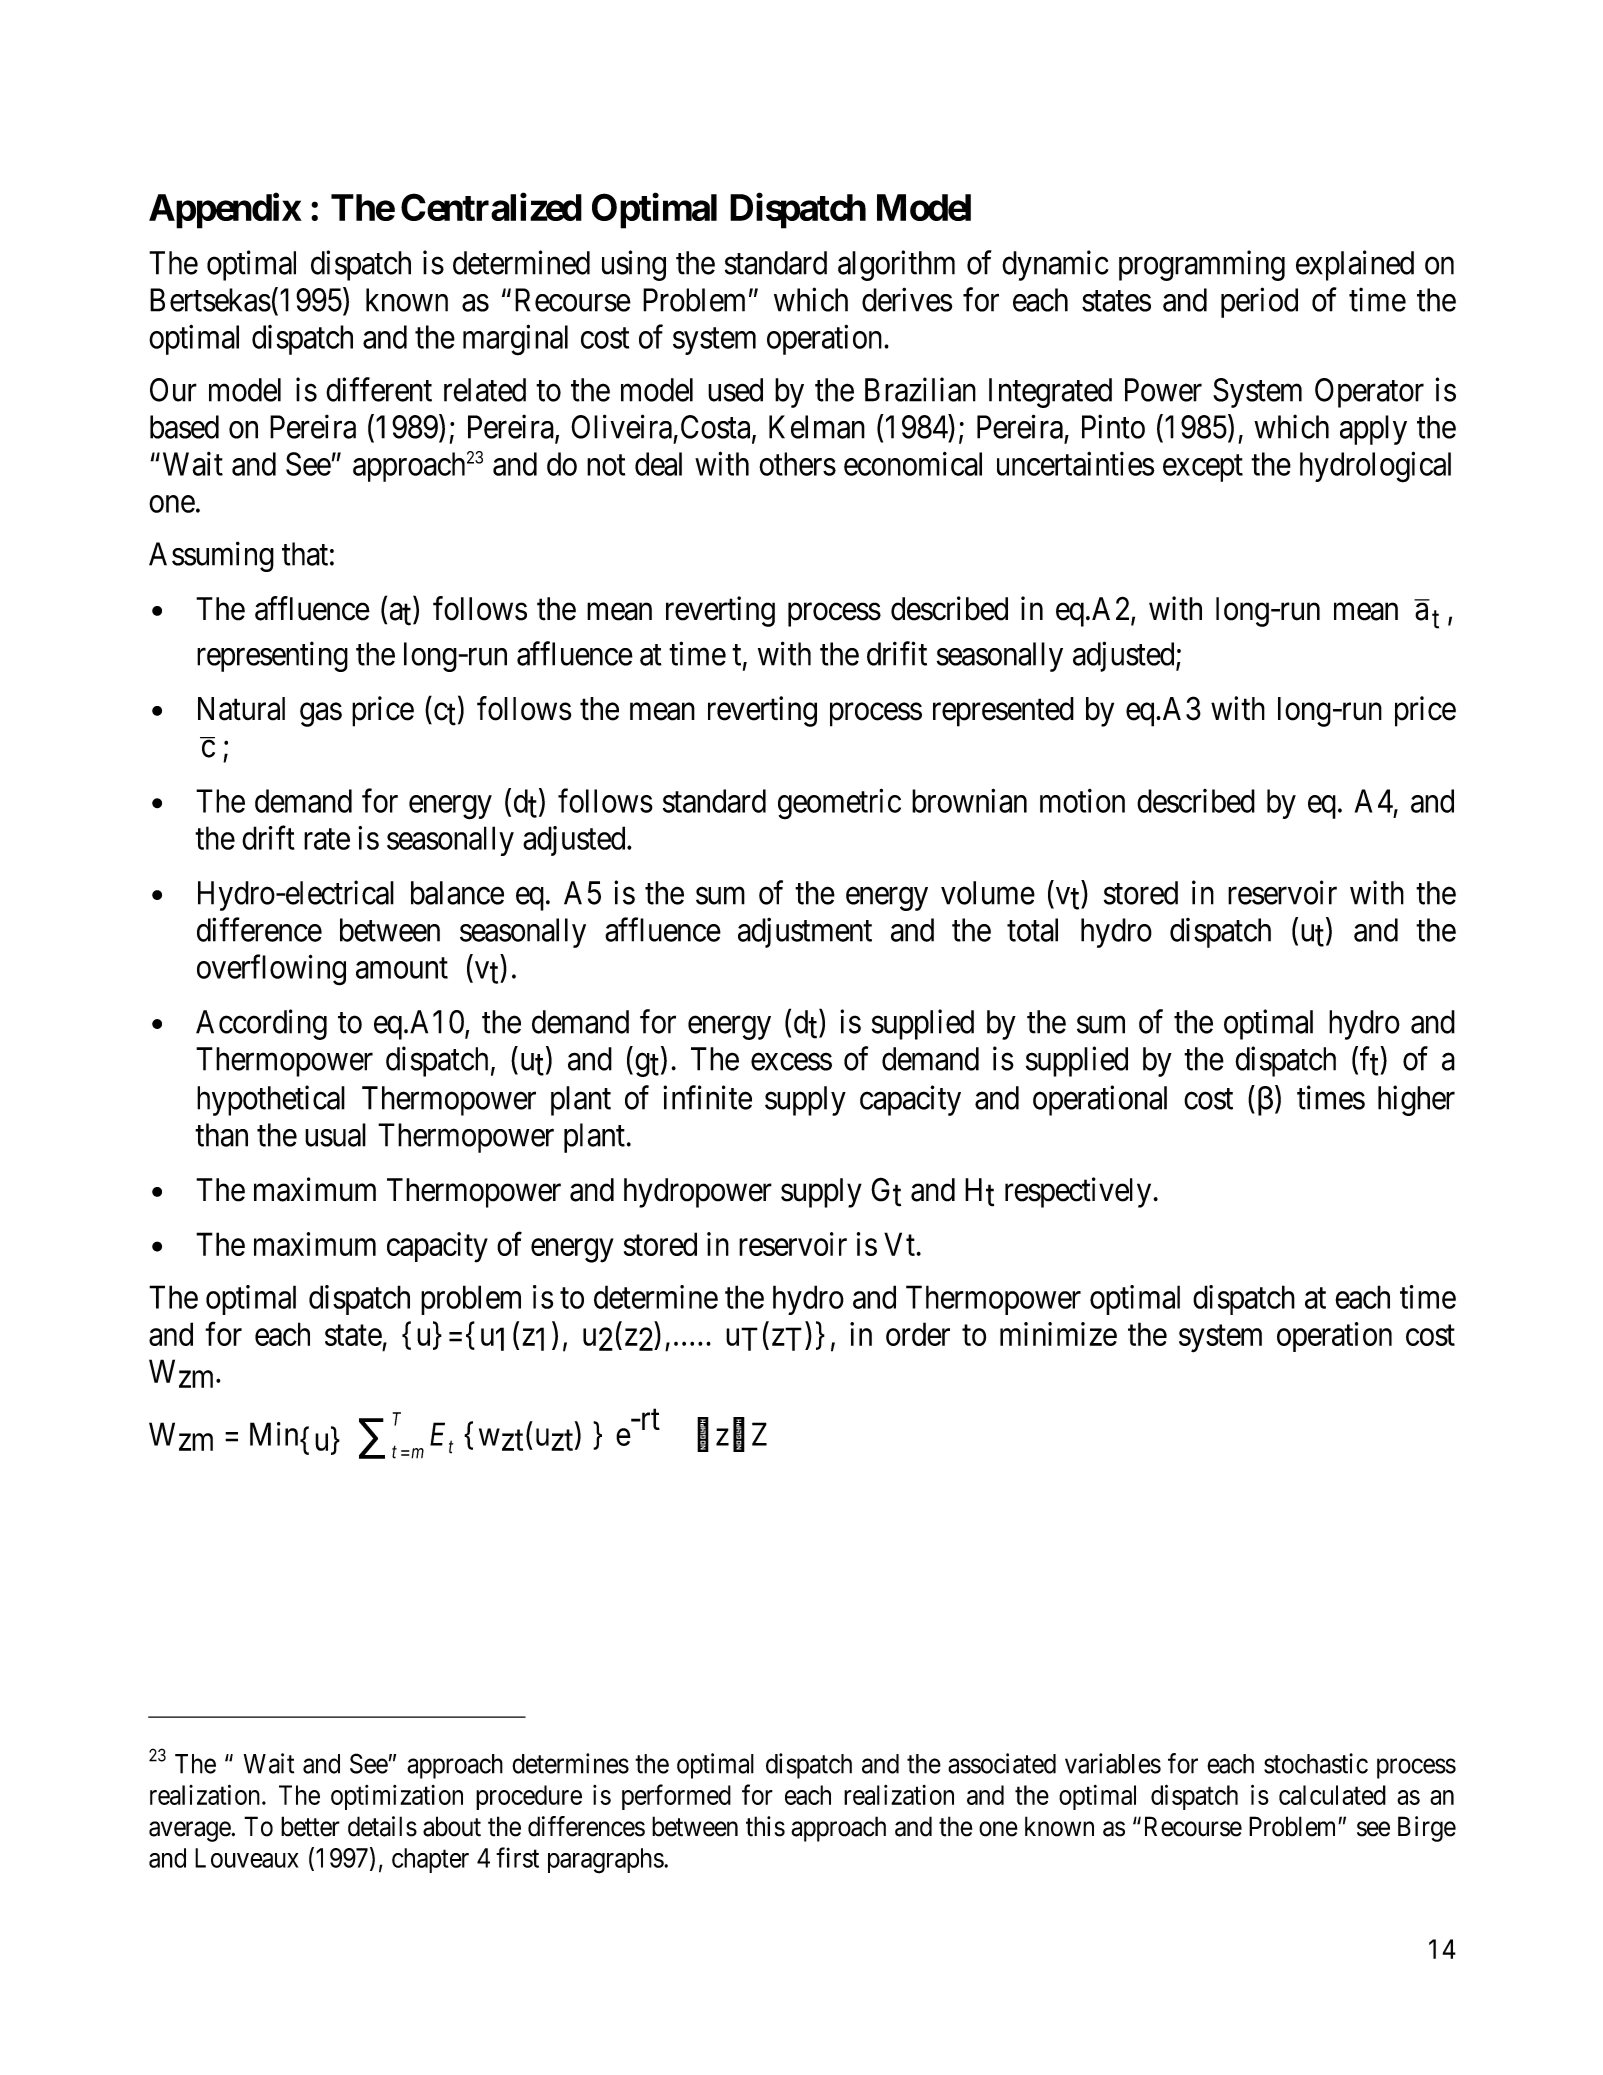  What do you see at coordinates (1416, 1100) in the screenshot?
I see `higher` at bounding box center [1416, 1100].
